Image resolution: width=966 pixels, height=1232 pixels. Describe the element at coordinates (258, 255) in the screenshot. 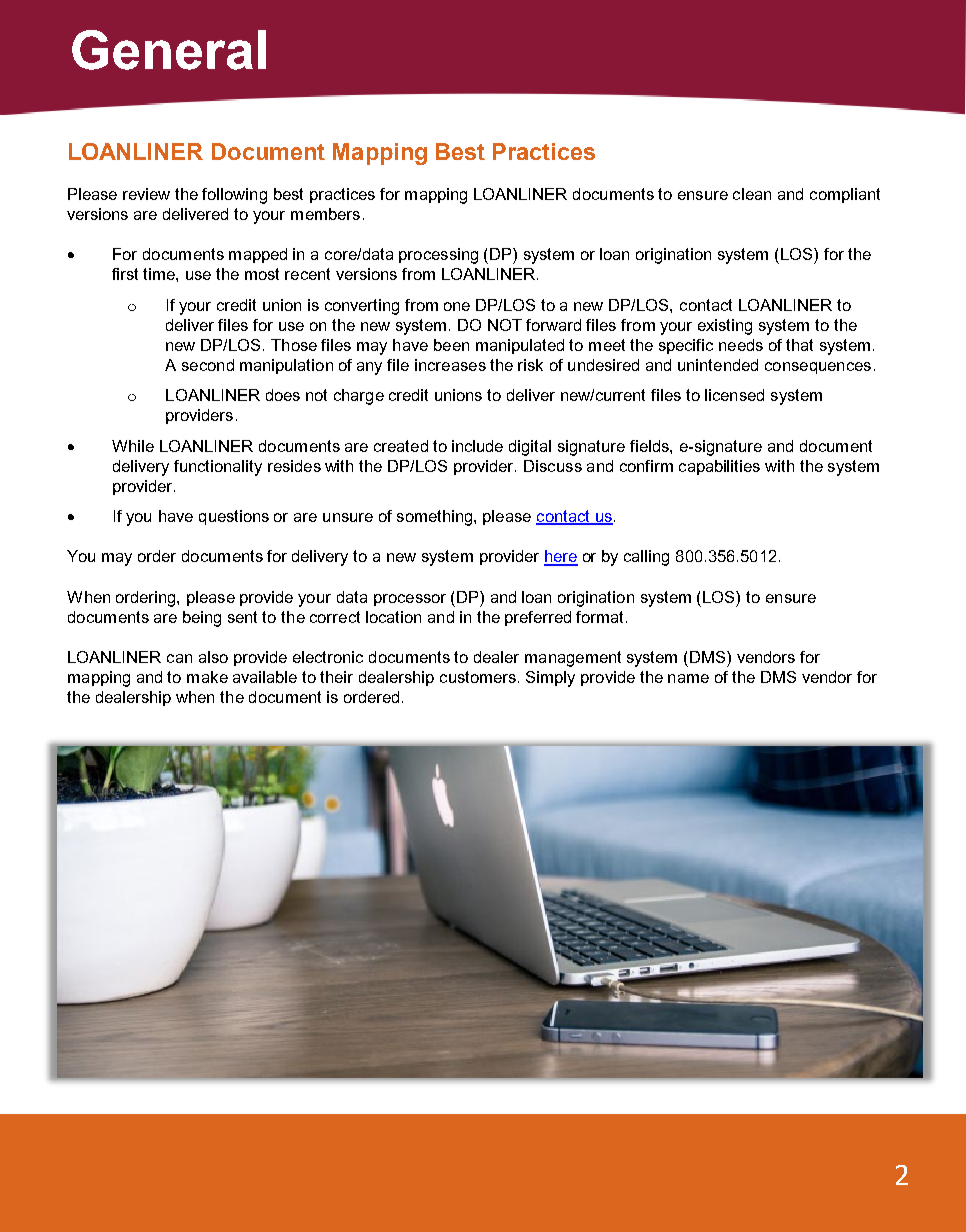

I see `mapped` at that location.
